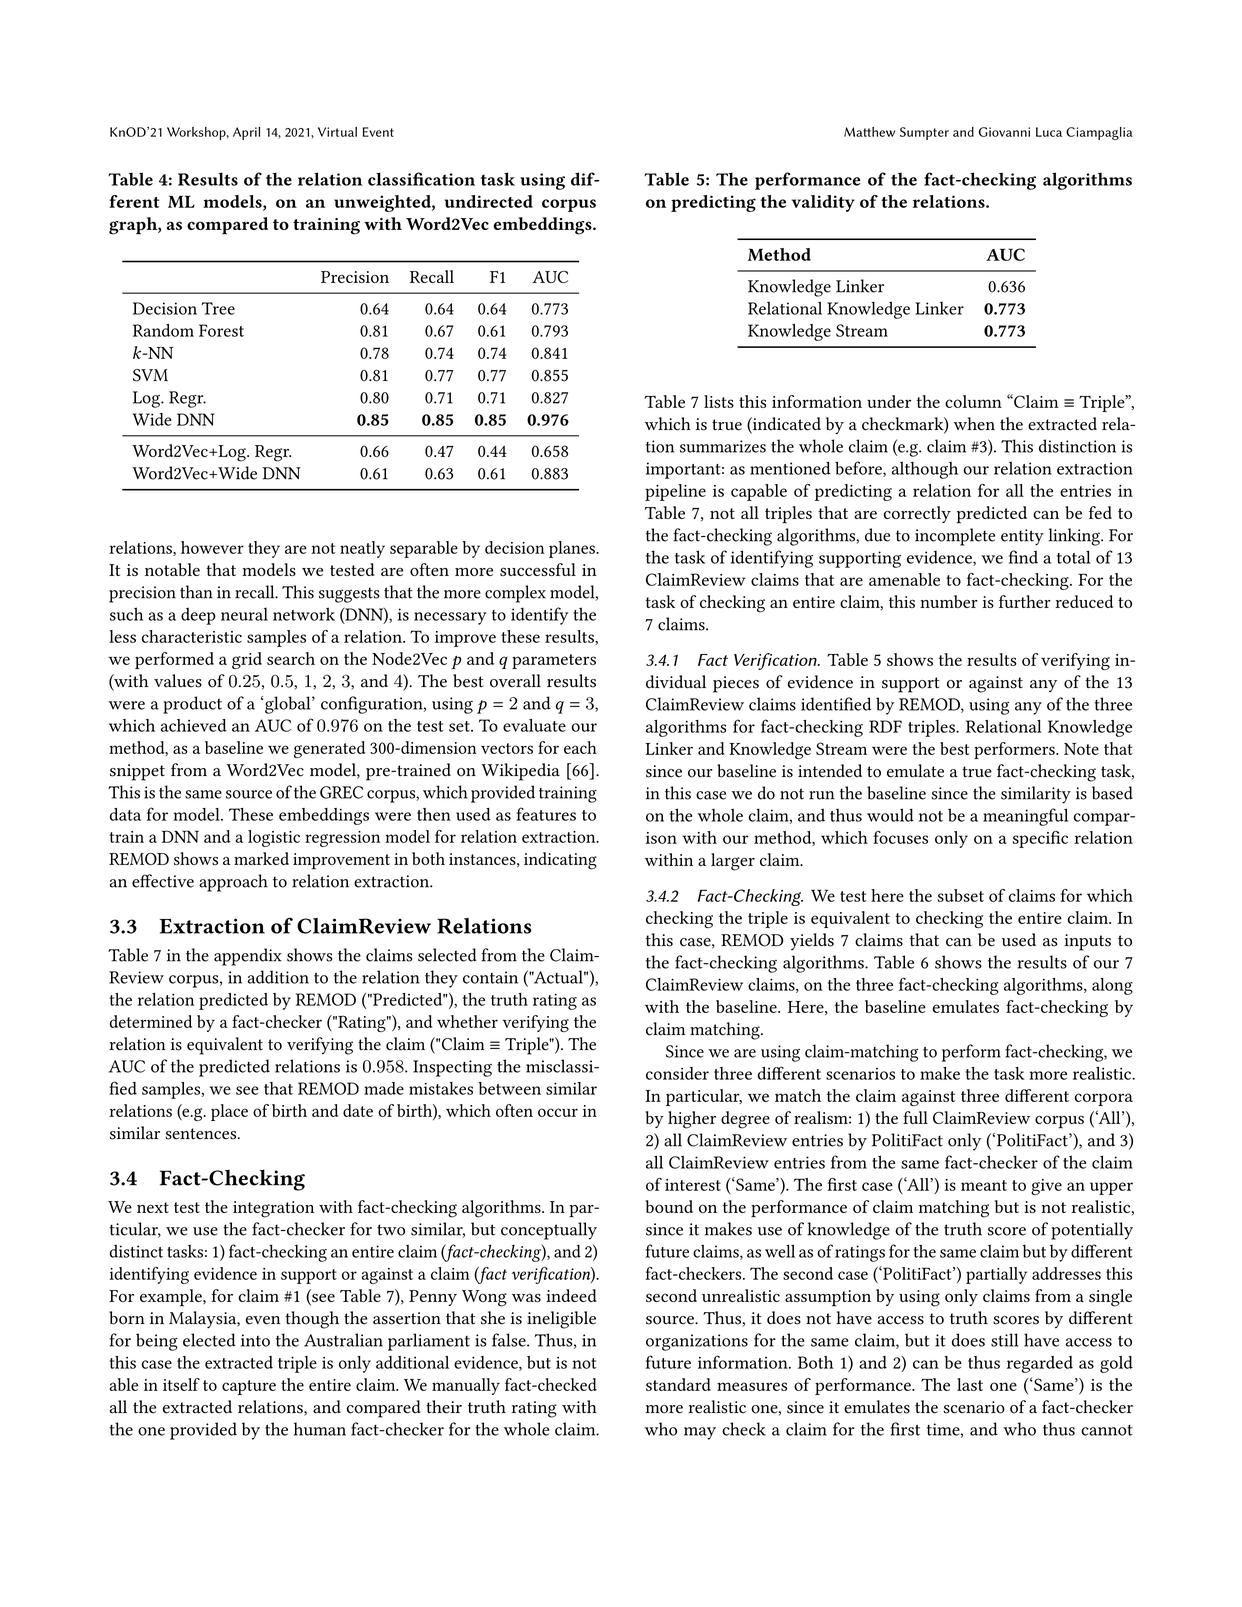 The height and width of the screenshot is (1607, 1242). Describe the element at coordinates (488, 201) in the screenshot. I see `undirected` at that location.
